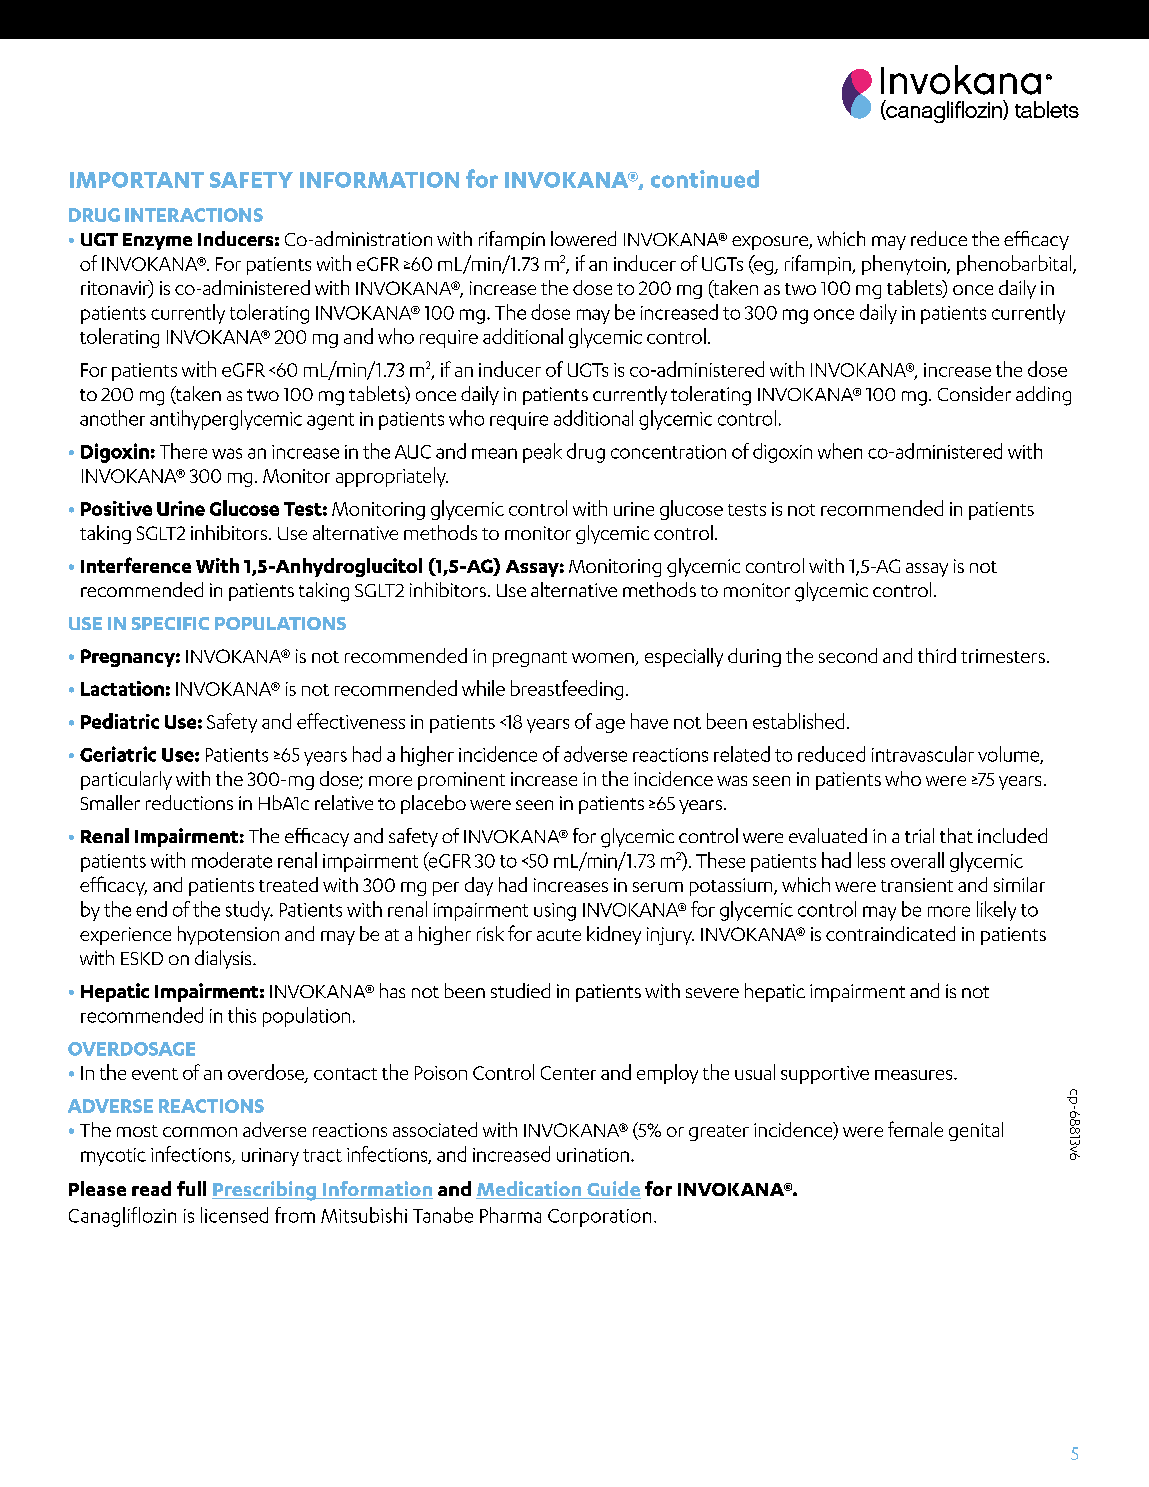  What do you see at coordinates (890, 933) in the page?
I see `contraindicated` at bounding box center [890, 933].
